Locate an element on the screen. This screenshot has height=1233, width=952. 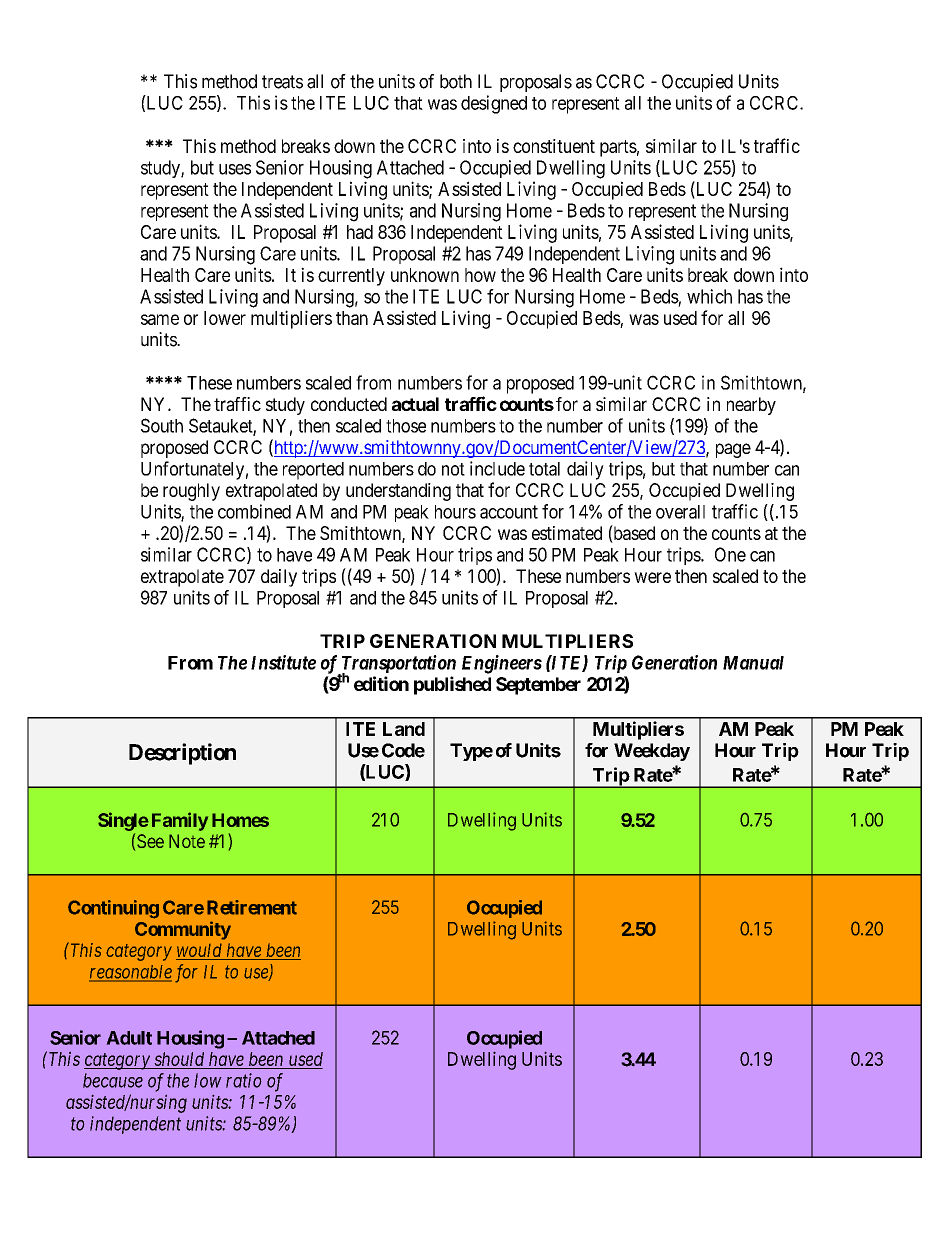
Transportation is located at coordinates (397, 665).
